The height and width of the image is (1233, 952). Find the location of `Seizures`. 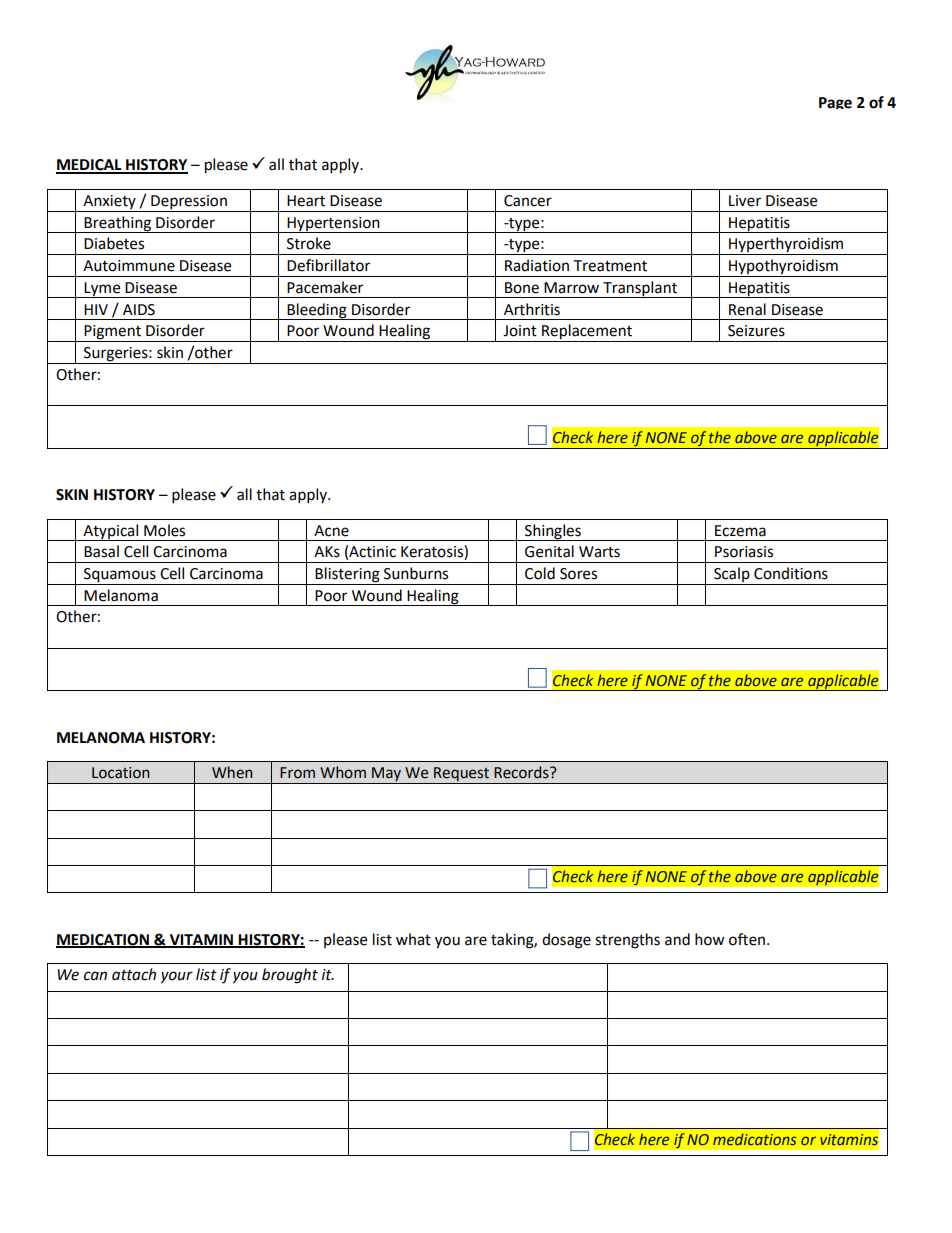

Seizures is located at coordinates (756, 331).
